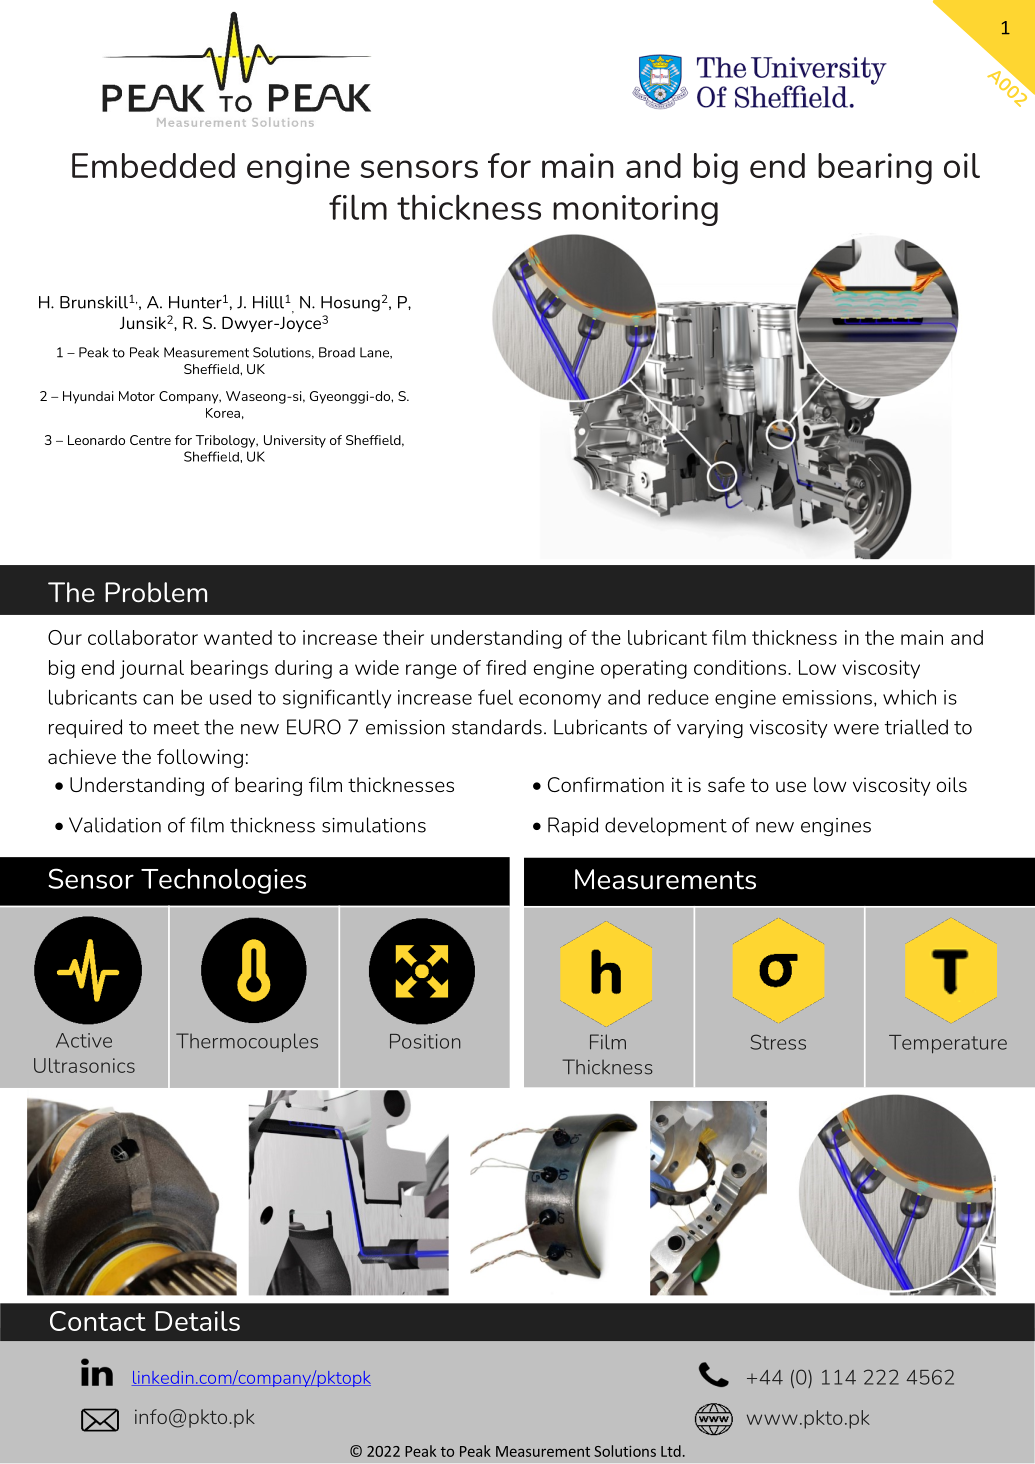 This image has height=1464, width=1035. What do you see at coordinates (375, 353) in the image?
I see `Lane` at bounding box center [375, 353].
